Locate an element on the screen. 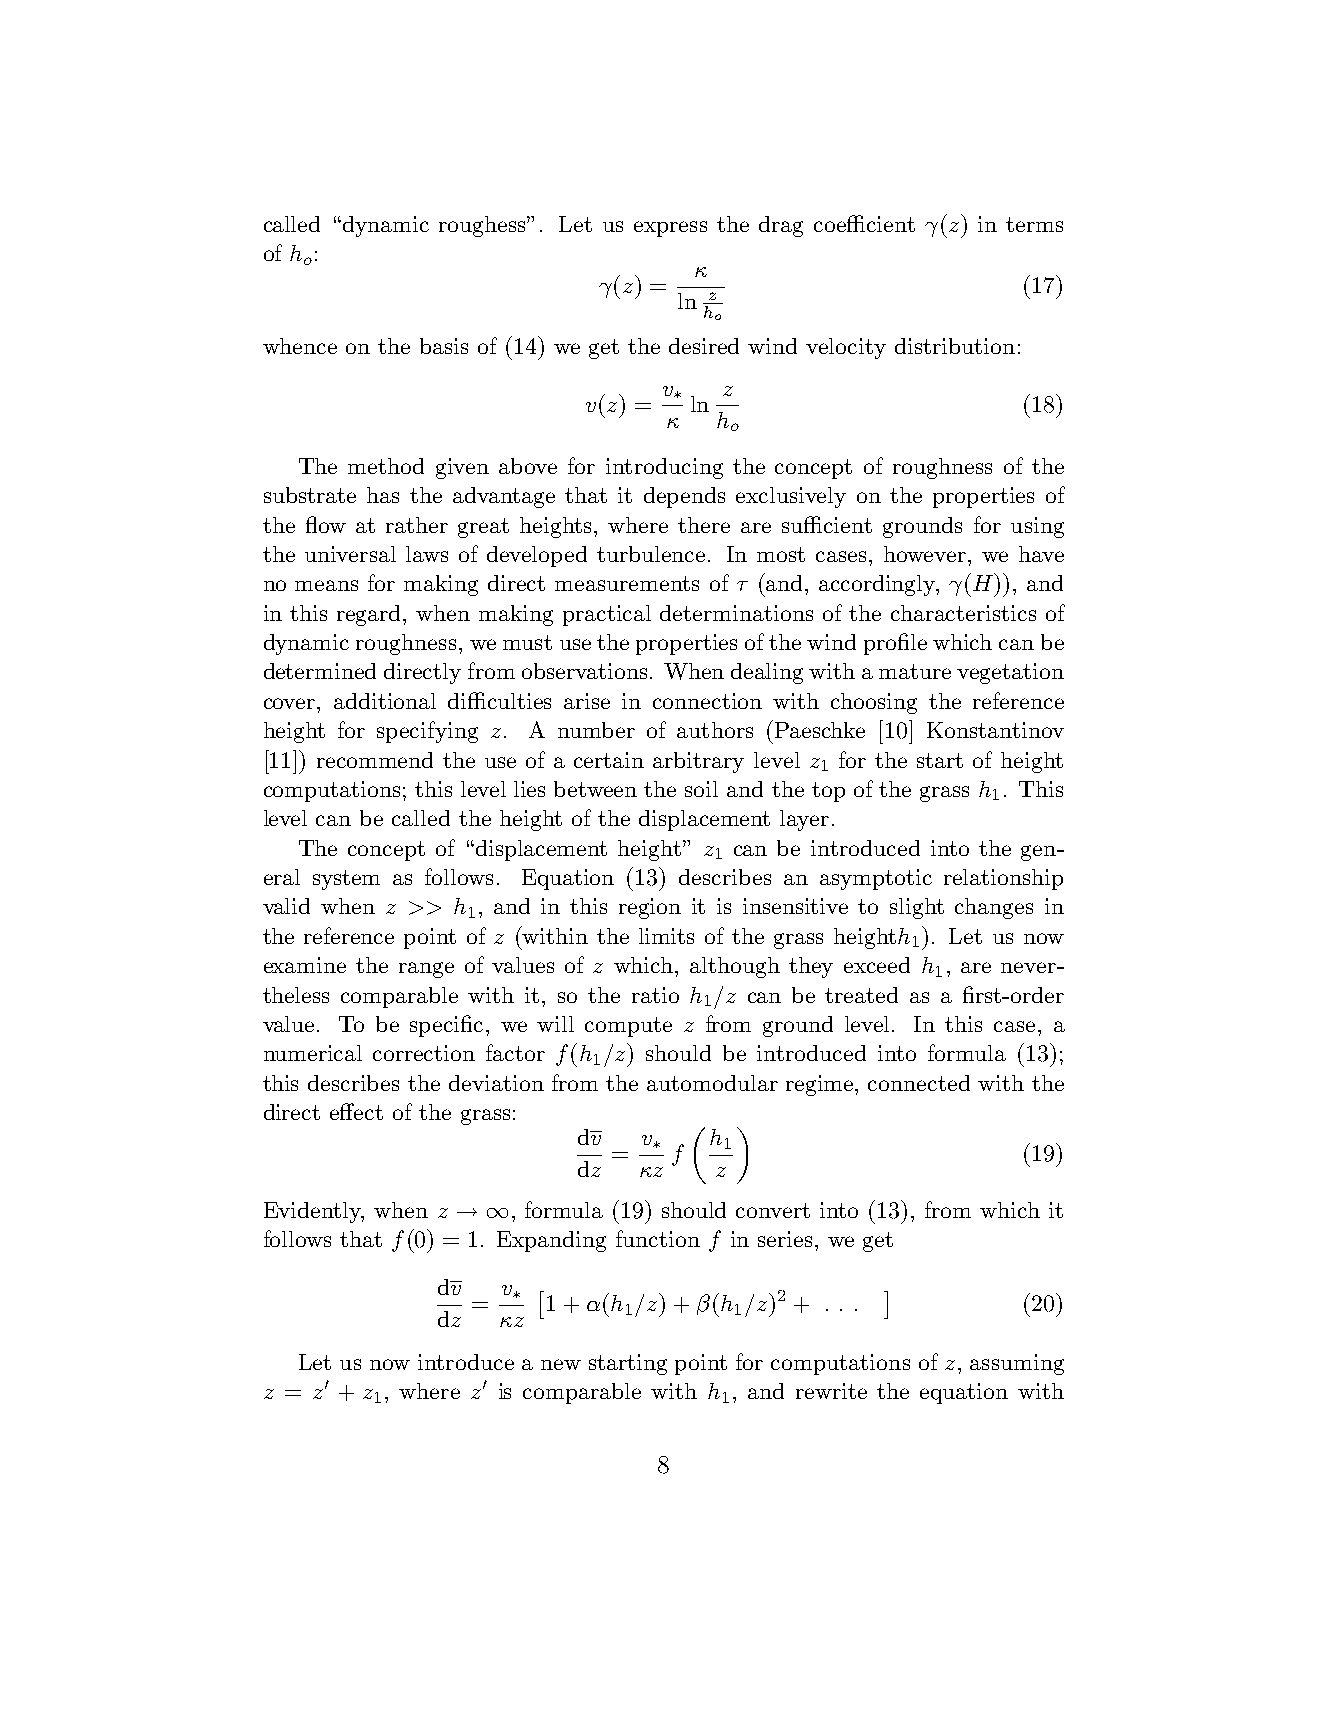 This screenshot has height=1717, width=1327. ratio is located at coordinates (655, 995).
